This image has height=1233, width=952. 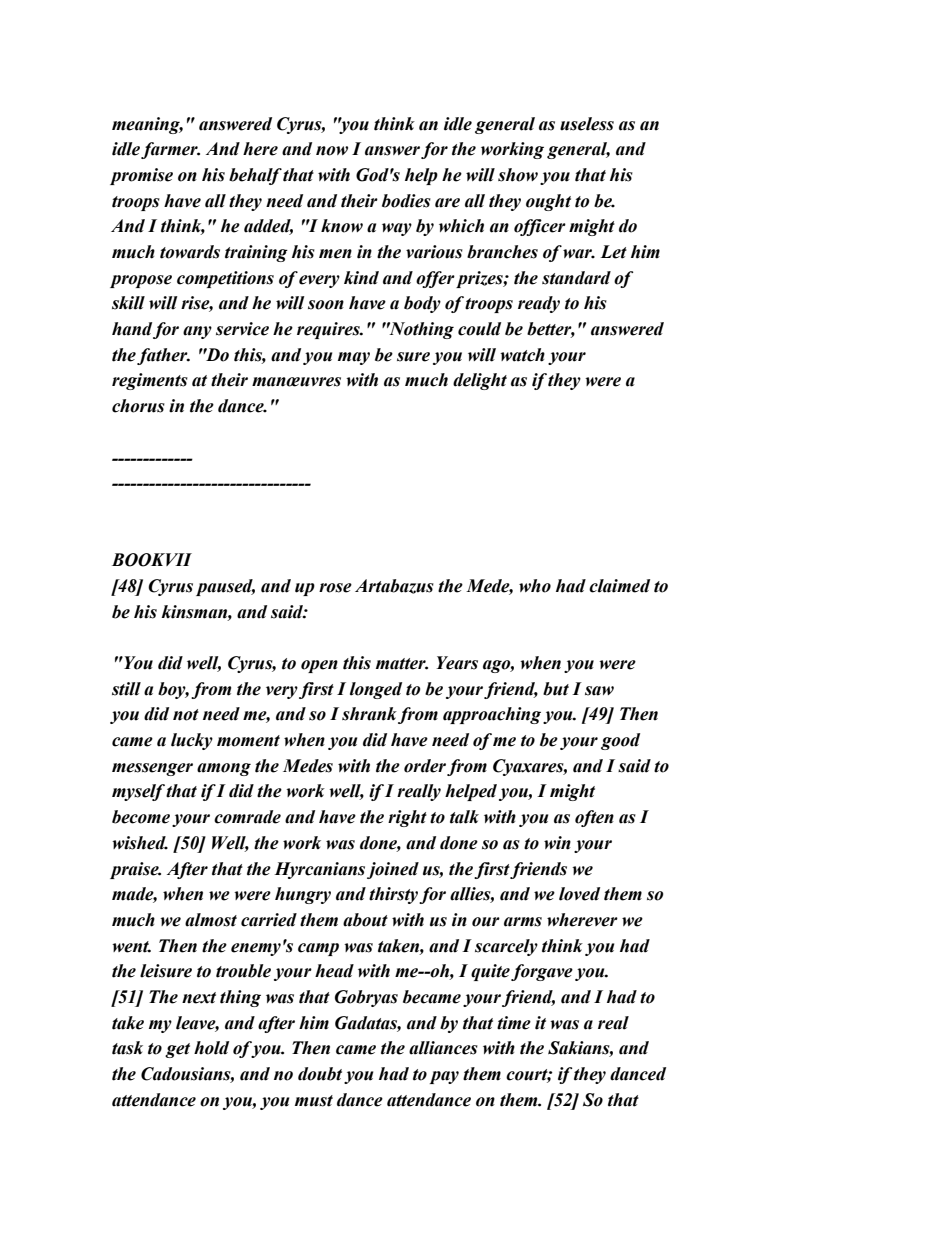 I want to click on get, so click(x=177, y=1050).
